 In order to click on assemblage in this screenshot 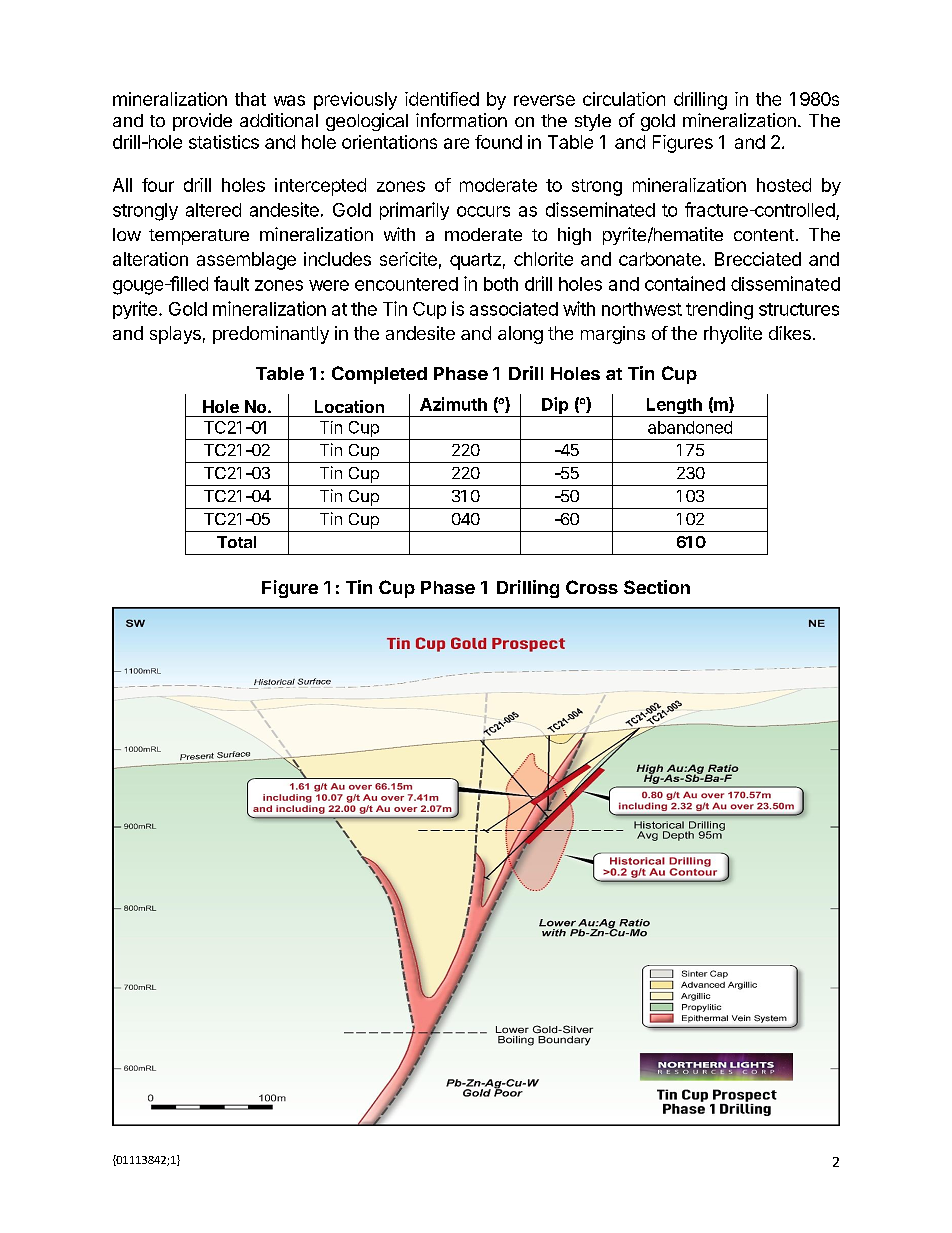, I will do `click(246, 261)`.
